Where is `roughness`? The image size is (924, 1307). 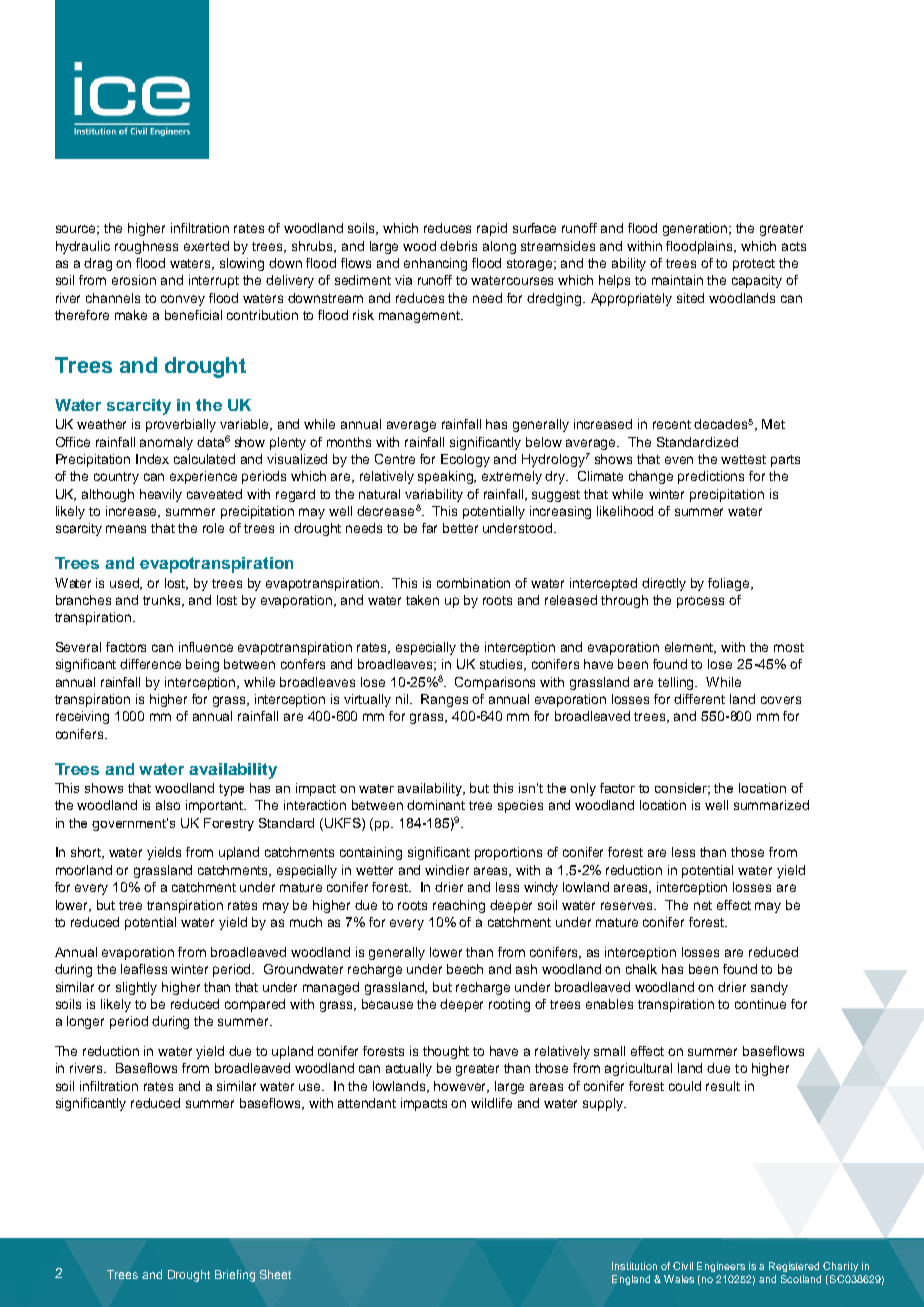 roughness is located at coordinates (146, 247).
